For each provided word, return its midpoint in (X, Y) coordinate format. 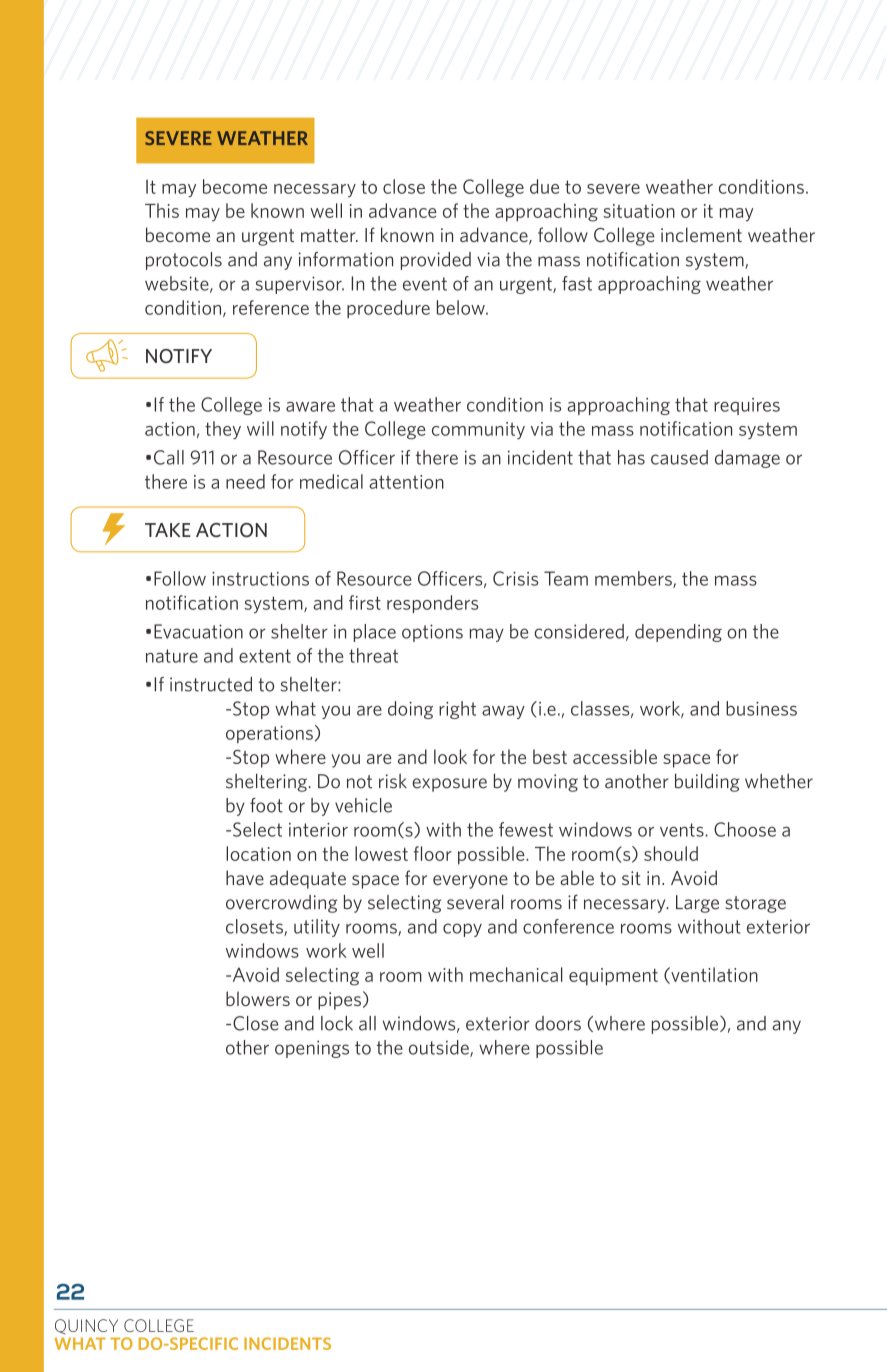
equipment (613, 977)
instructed (211, 684)
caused (679, 457)
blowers (258, 998)
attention (406, 482)
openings (312, 1049)
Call (169, 457)
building (707, 782)
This (162, 210)
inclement (701, 234)
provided (436, 261)
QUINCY (86, 1326)
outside (440, 1048)
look (450, 756)
